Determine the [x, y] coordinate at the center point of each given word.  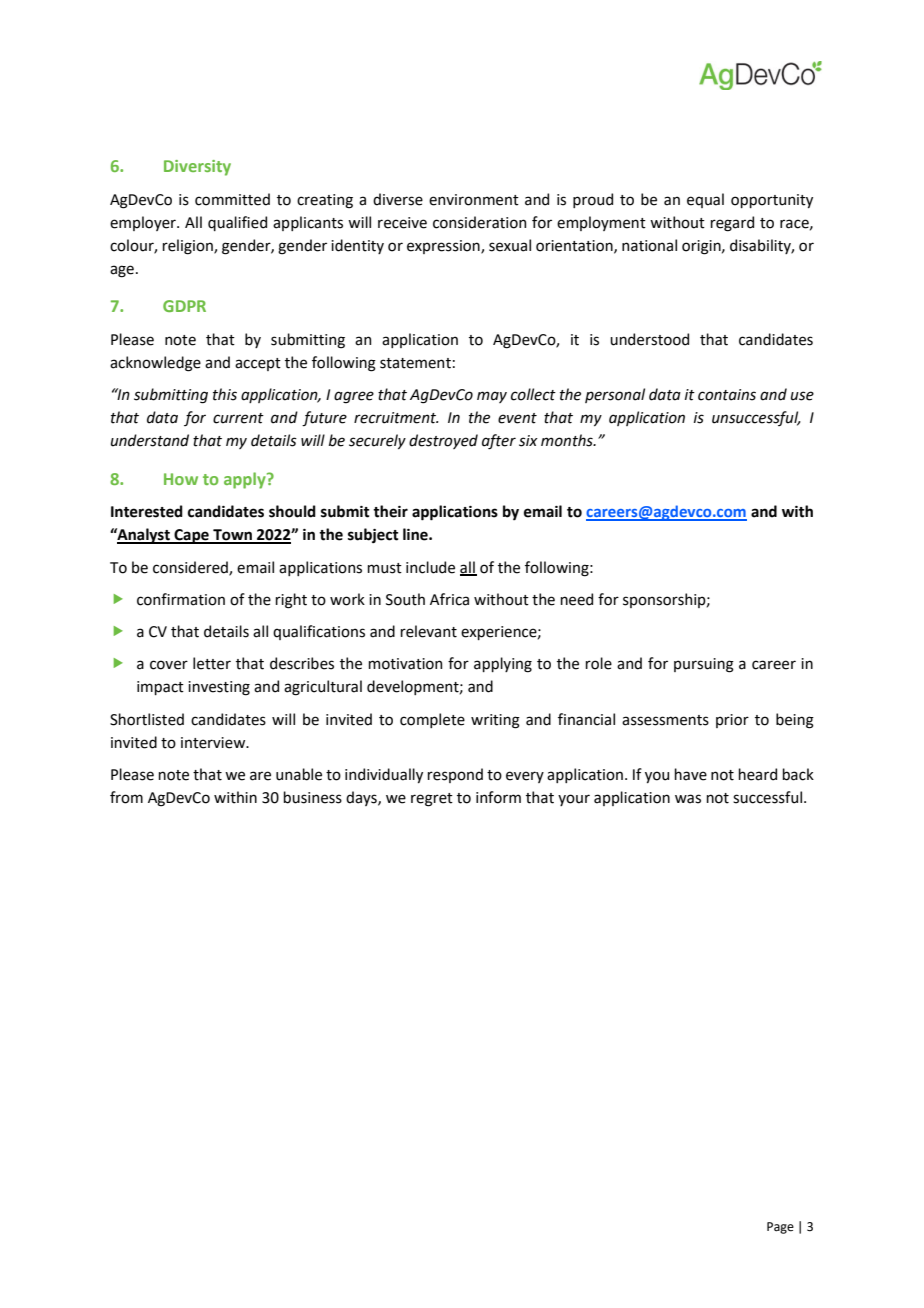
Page [780, 1228]
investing [219, 688]
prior [732, 721]
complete [432, 720]
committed [232, 199]
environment [474, 200]
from [126, 797]
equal [705, 200]
